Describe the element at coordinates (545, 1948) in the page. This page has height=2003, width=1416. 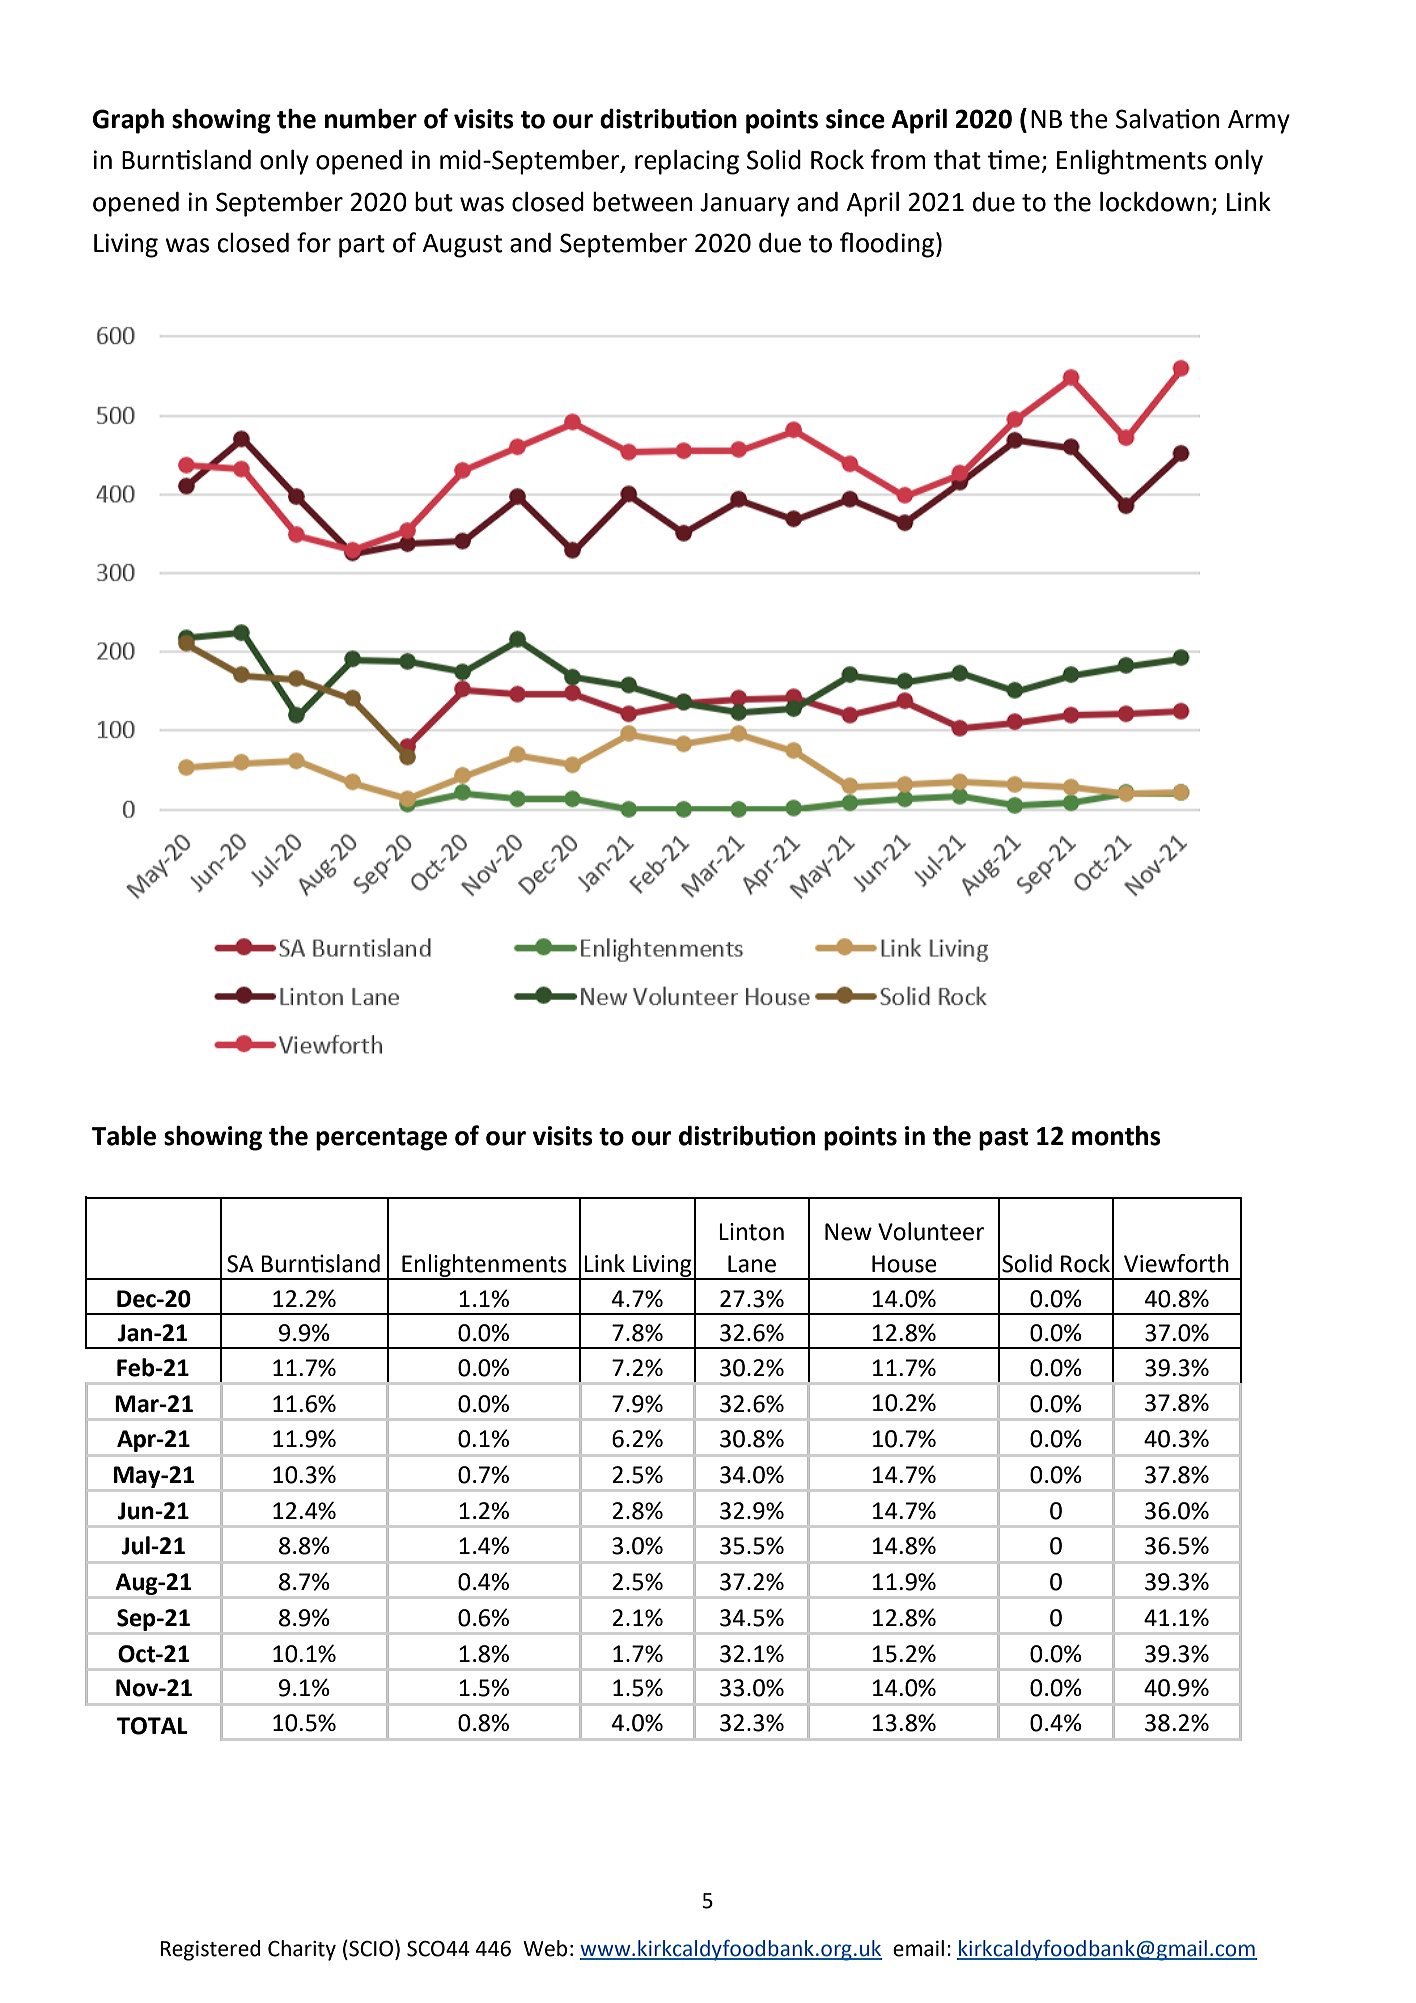
I see `Web` at that location.
